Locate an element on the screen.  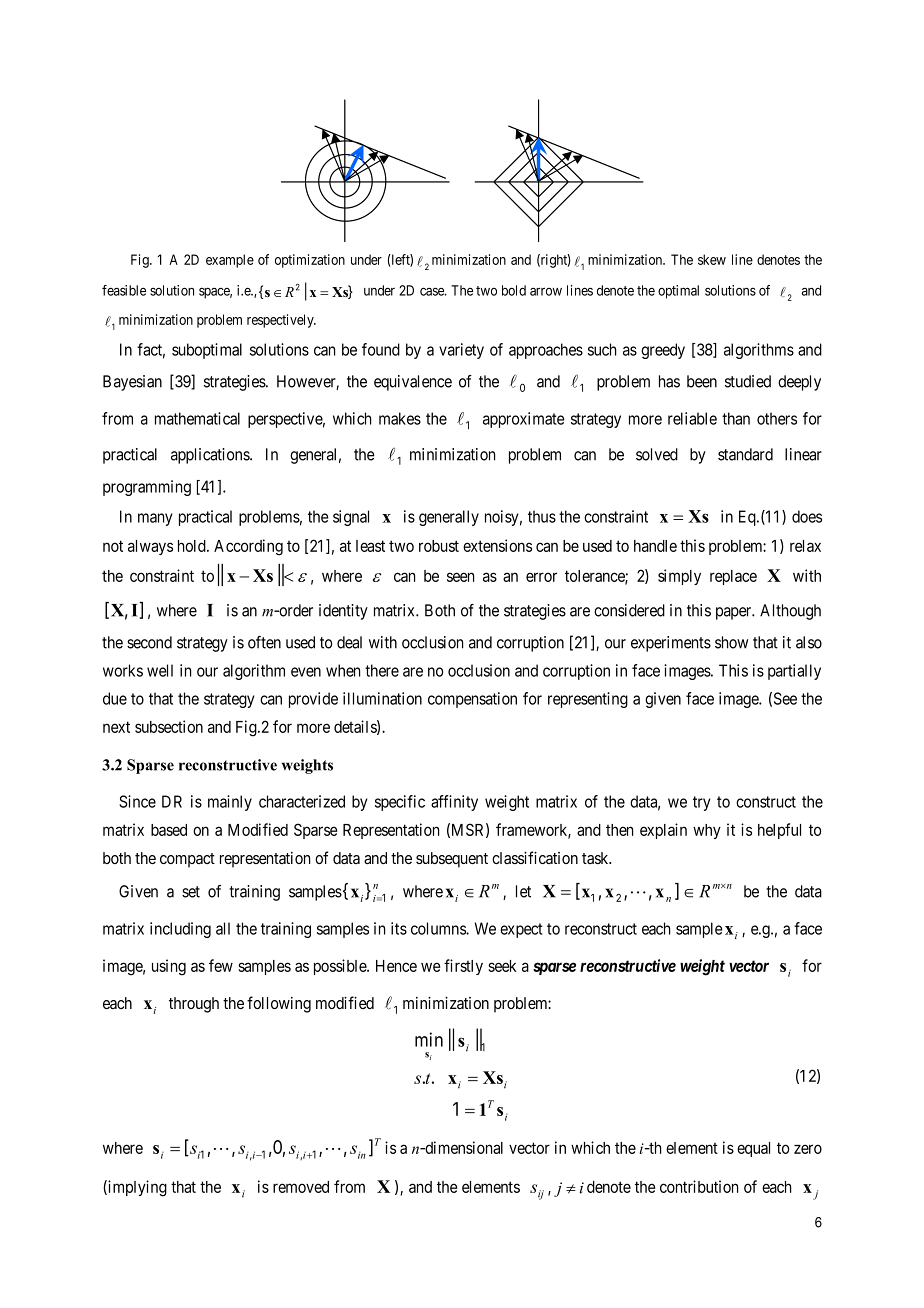
subsequent is located at coordinates (452, 860).
